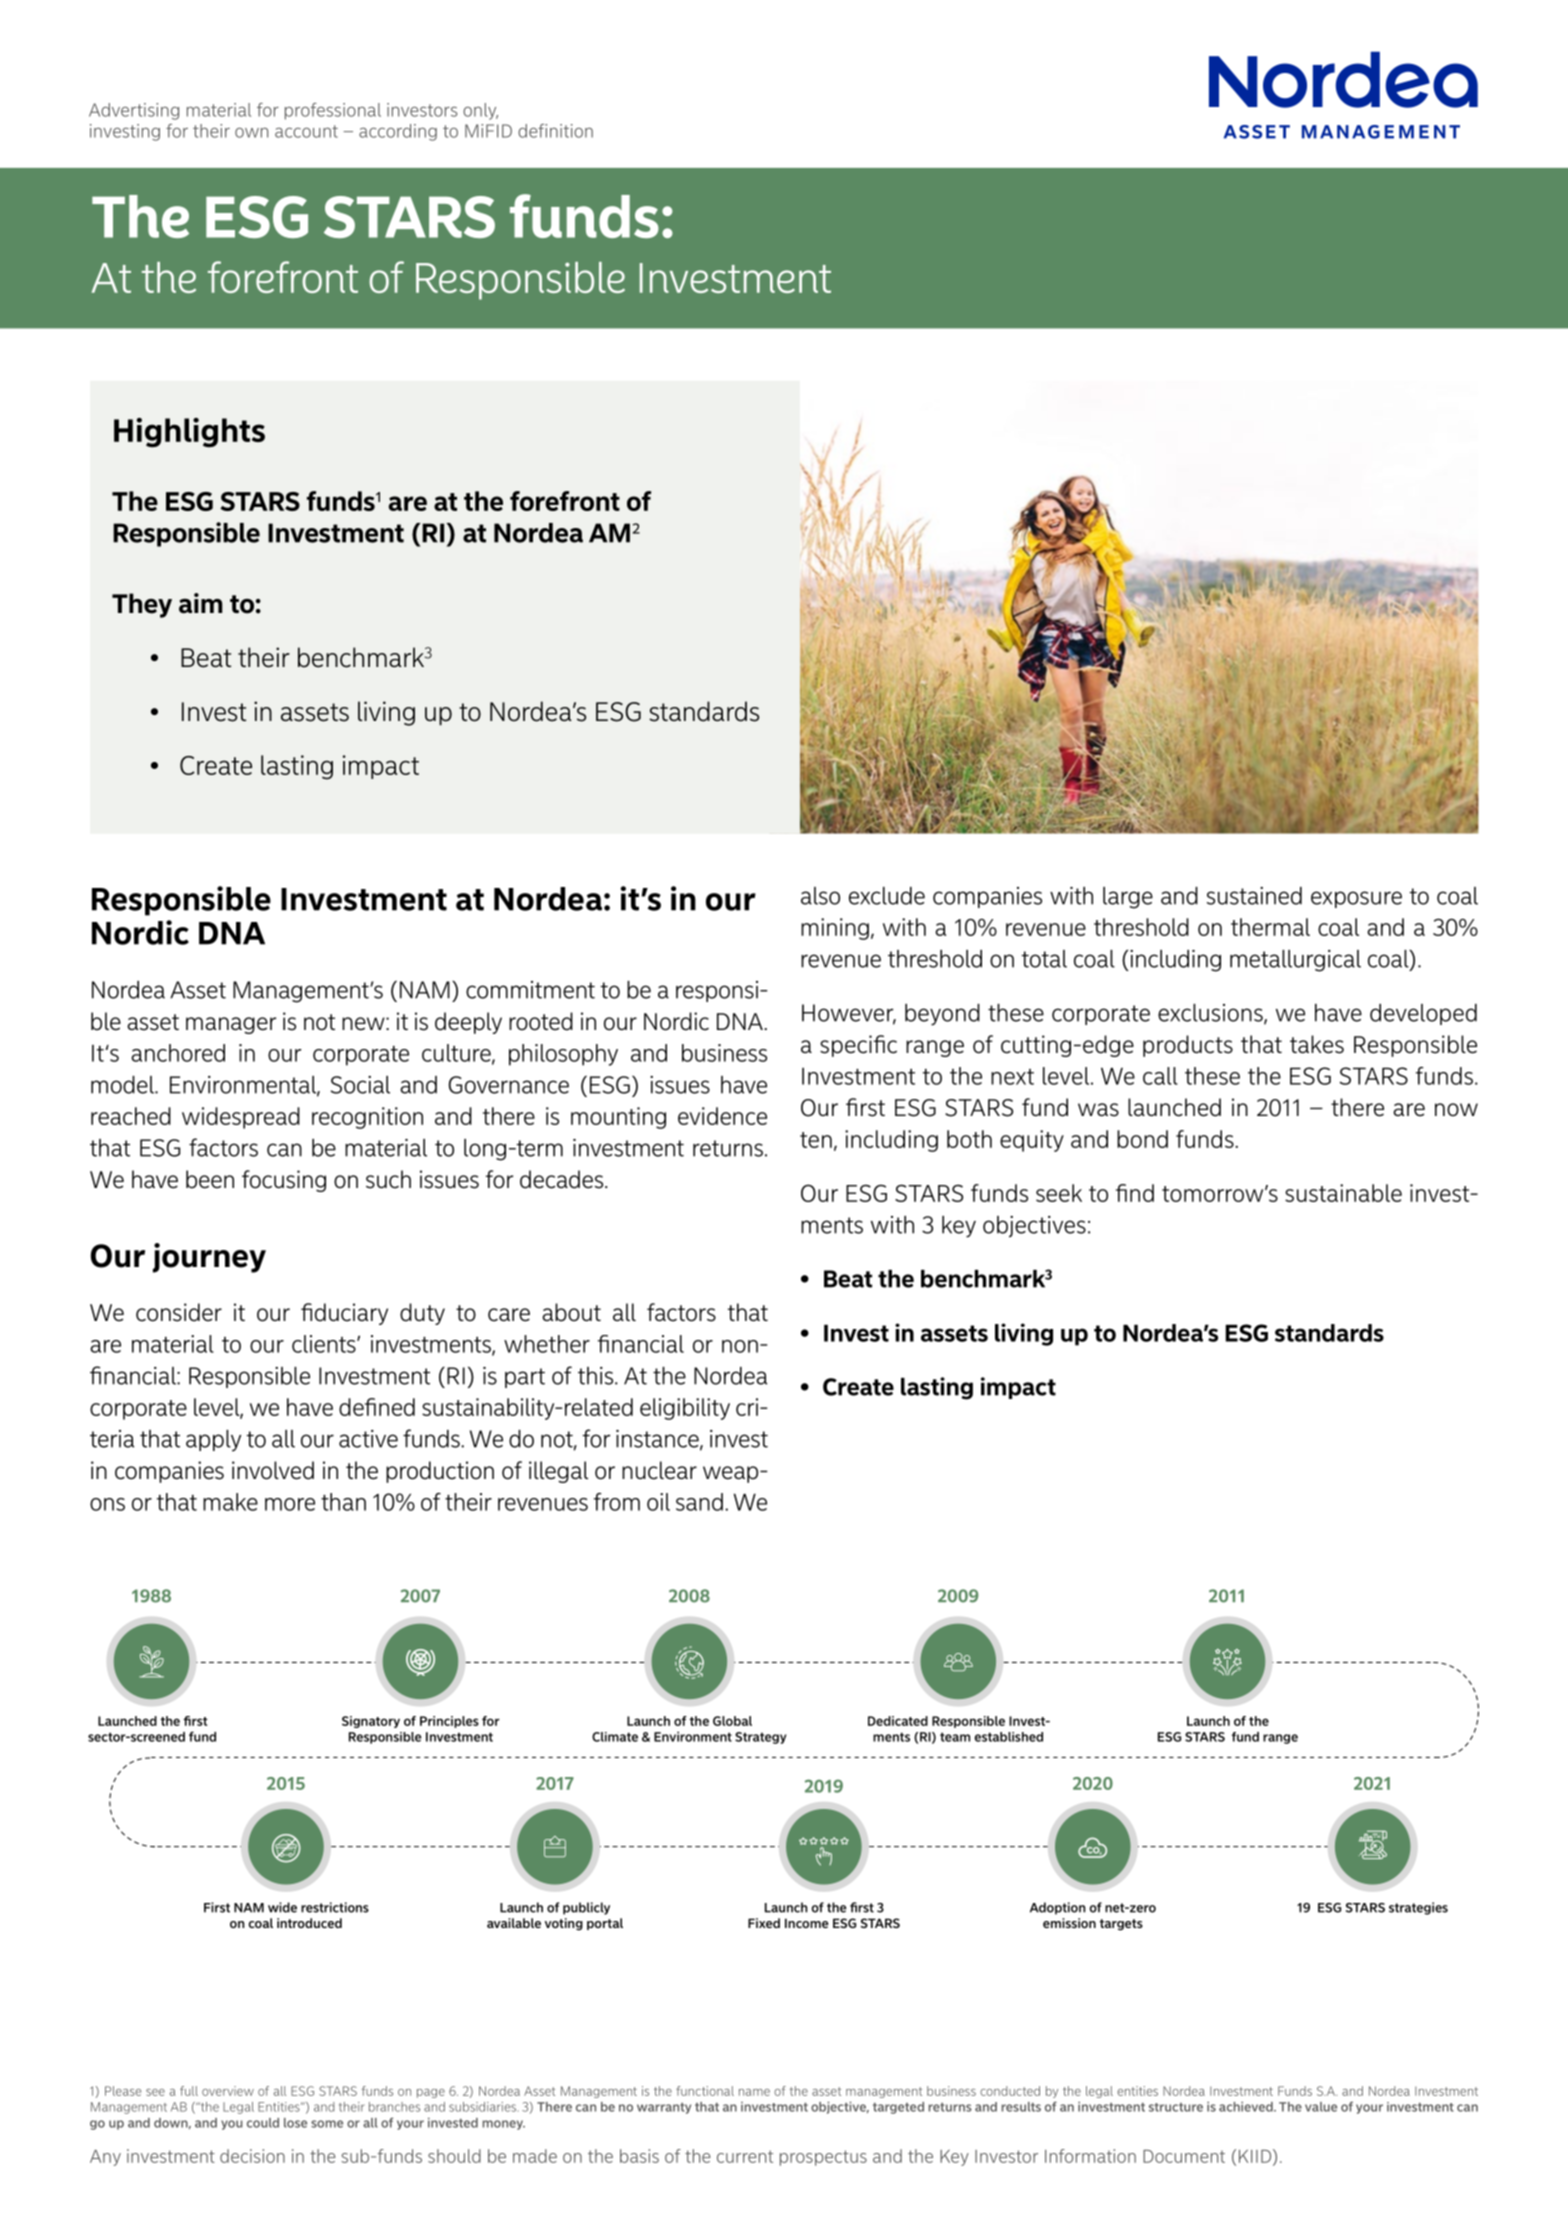 Image resolution: width=1568 pixels, height=2217 pixels. Describe the element at coordinates (820, 896) in the screenshot. I see `also` at that location.
